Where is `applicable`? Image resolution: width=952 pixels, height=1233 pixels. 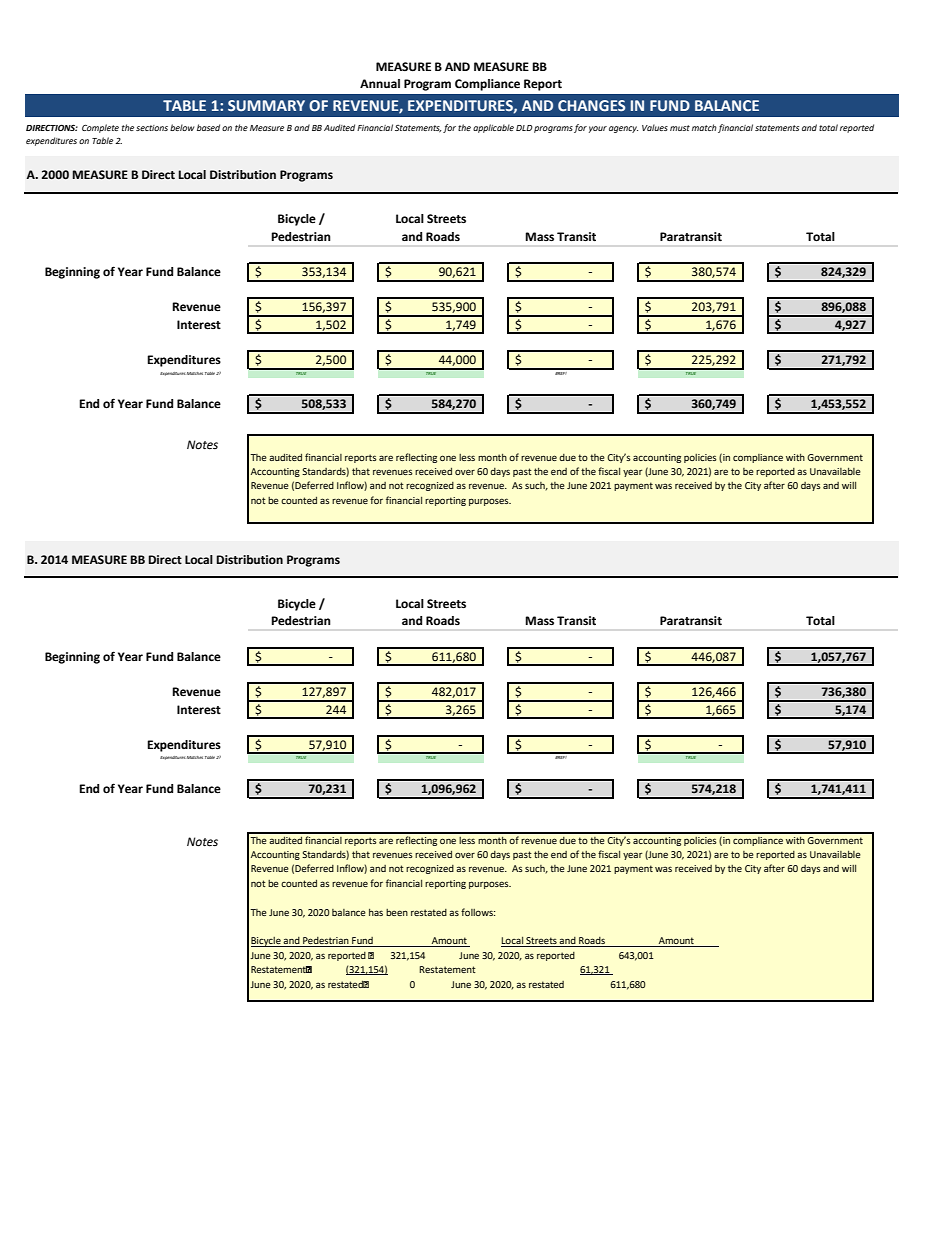 applicable is located at coordinates (493, 128).
